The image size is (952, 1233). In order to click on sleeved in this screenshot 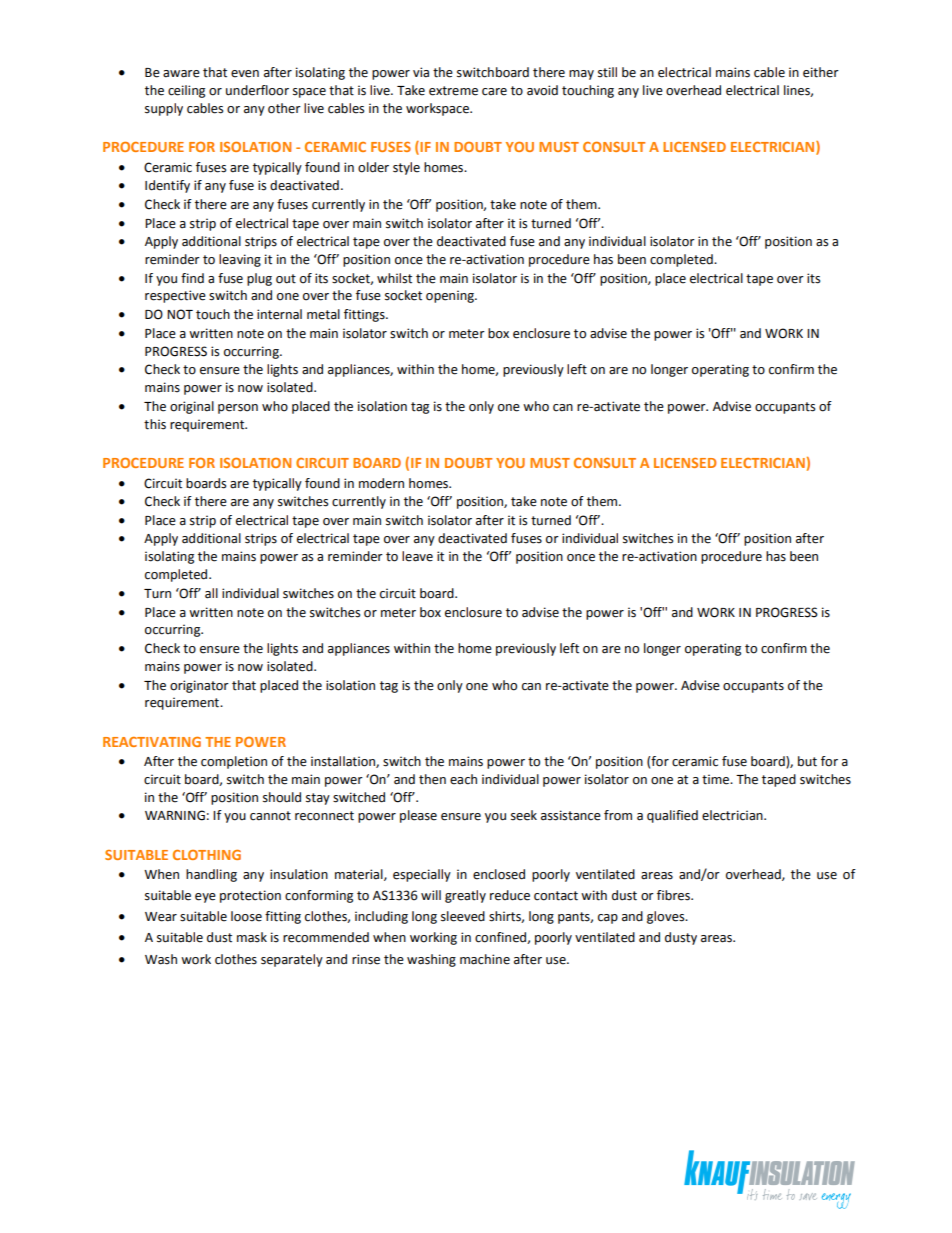, I will do `click(463, 916)`.
